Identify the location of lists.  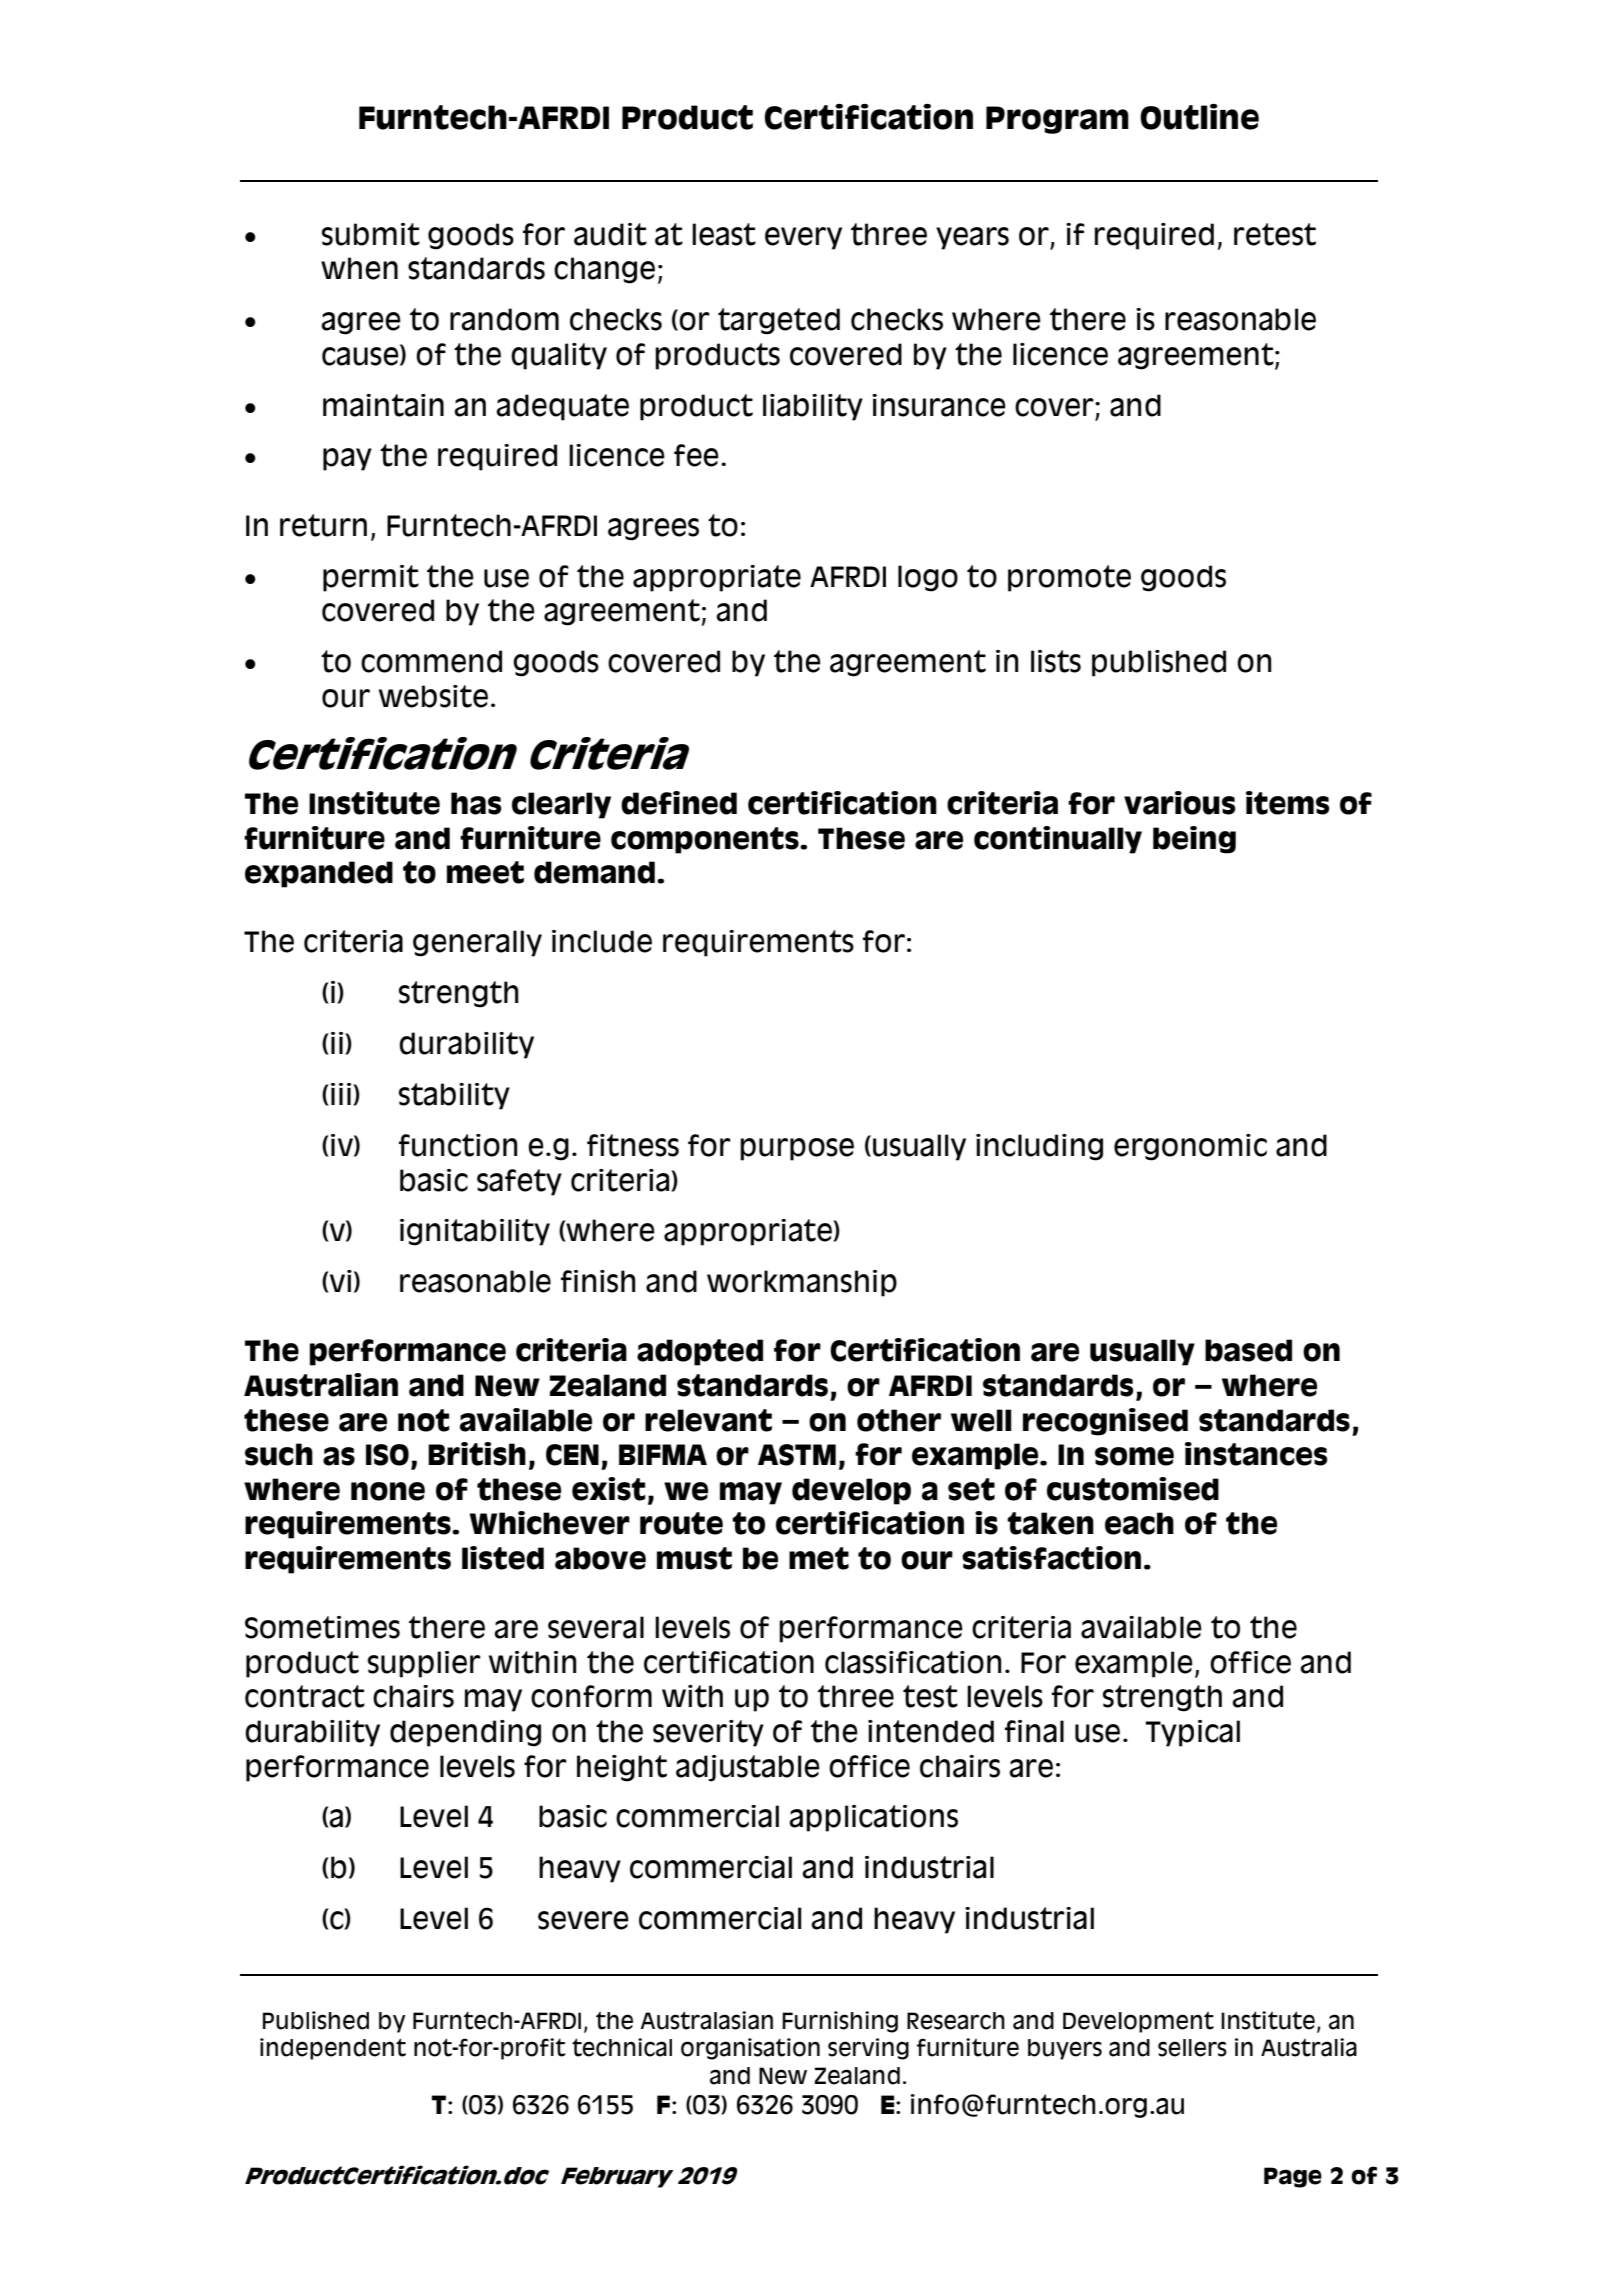
(1056, 661).
